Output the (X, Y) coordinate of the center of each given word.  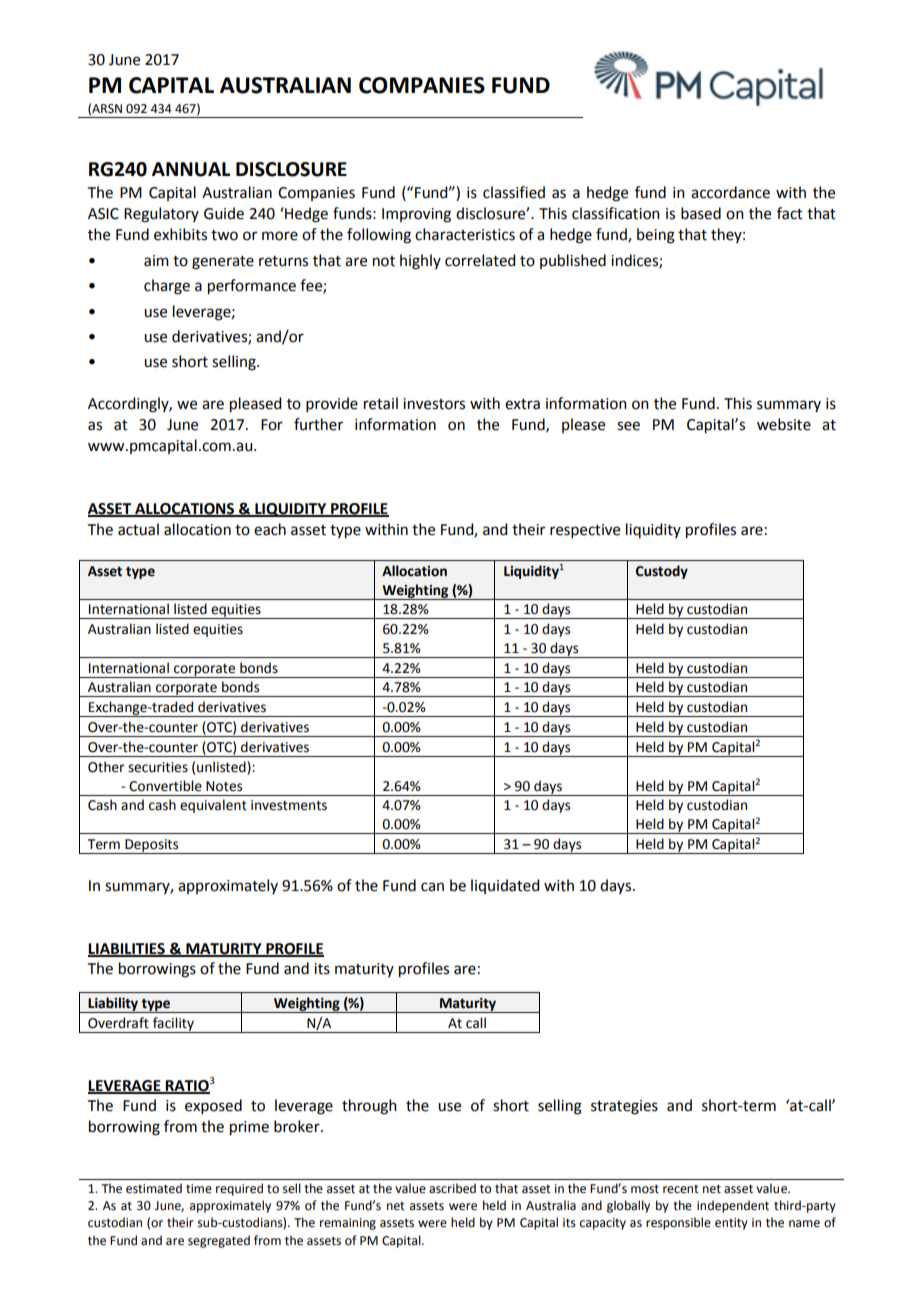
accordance (730, 192)
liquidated (505, 886)
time (199, 1189)
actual (138, 529)
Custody (662, 572)
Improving (416, 215)
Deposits (152, 846)
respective (585, 531)
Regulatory (161, 215)
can (432, 887)
